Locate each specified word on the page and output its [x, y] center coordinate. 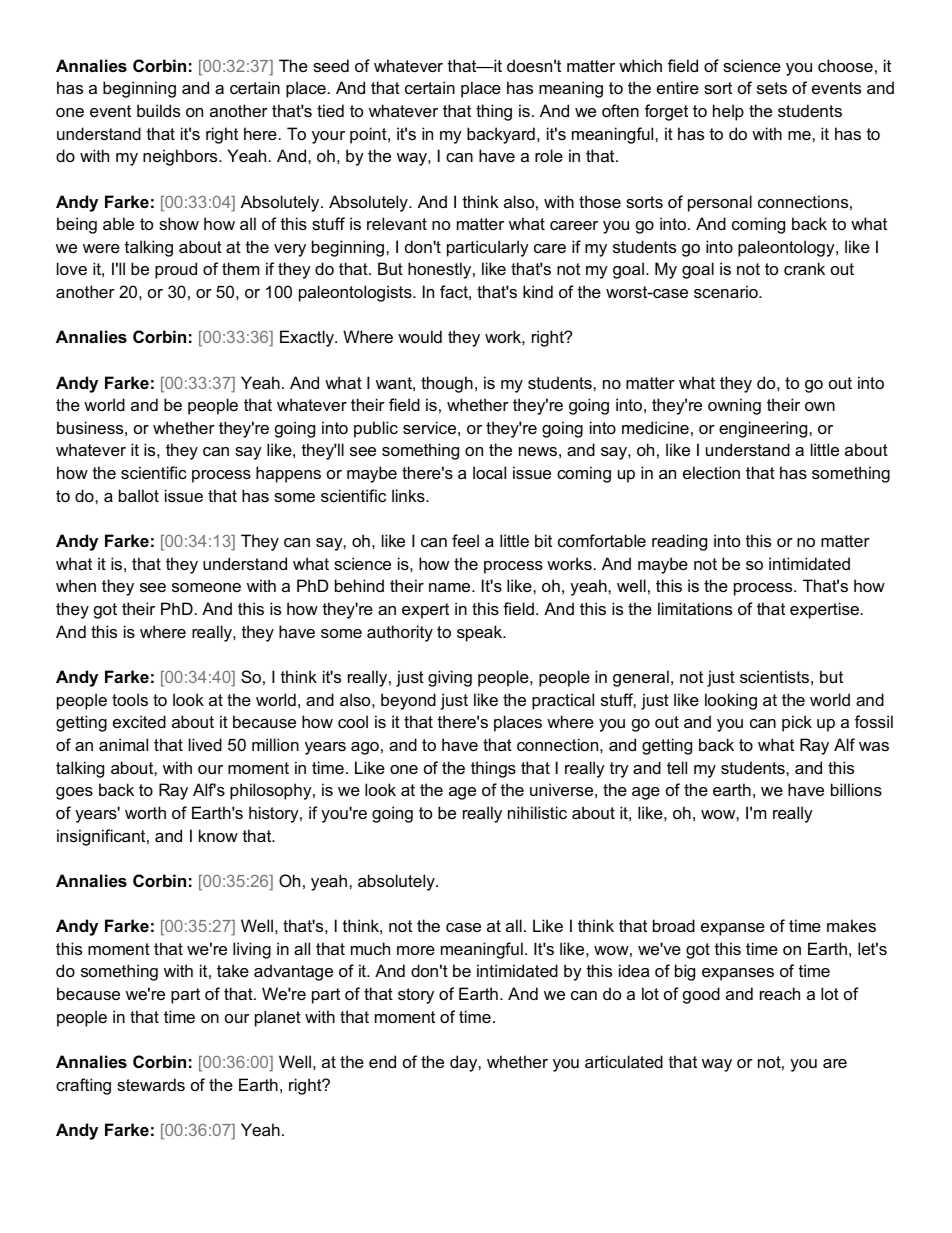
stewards [151, 1084]
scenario [727, 291]
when [76, 585]
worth [145, 812]
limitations [695, 608]
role [549, 155]
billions [856, 789]
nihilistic [537, 812]
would [420, 336]
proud [176, 270]
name [451, 587]
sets [772, 88]
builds [158, 110]
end [382, 1061]
